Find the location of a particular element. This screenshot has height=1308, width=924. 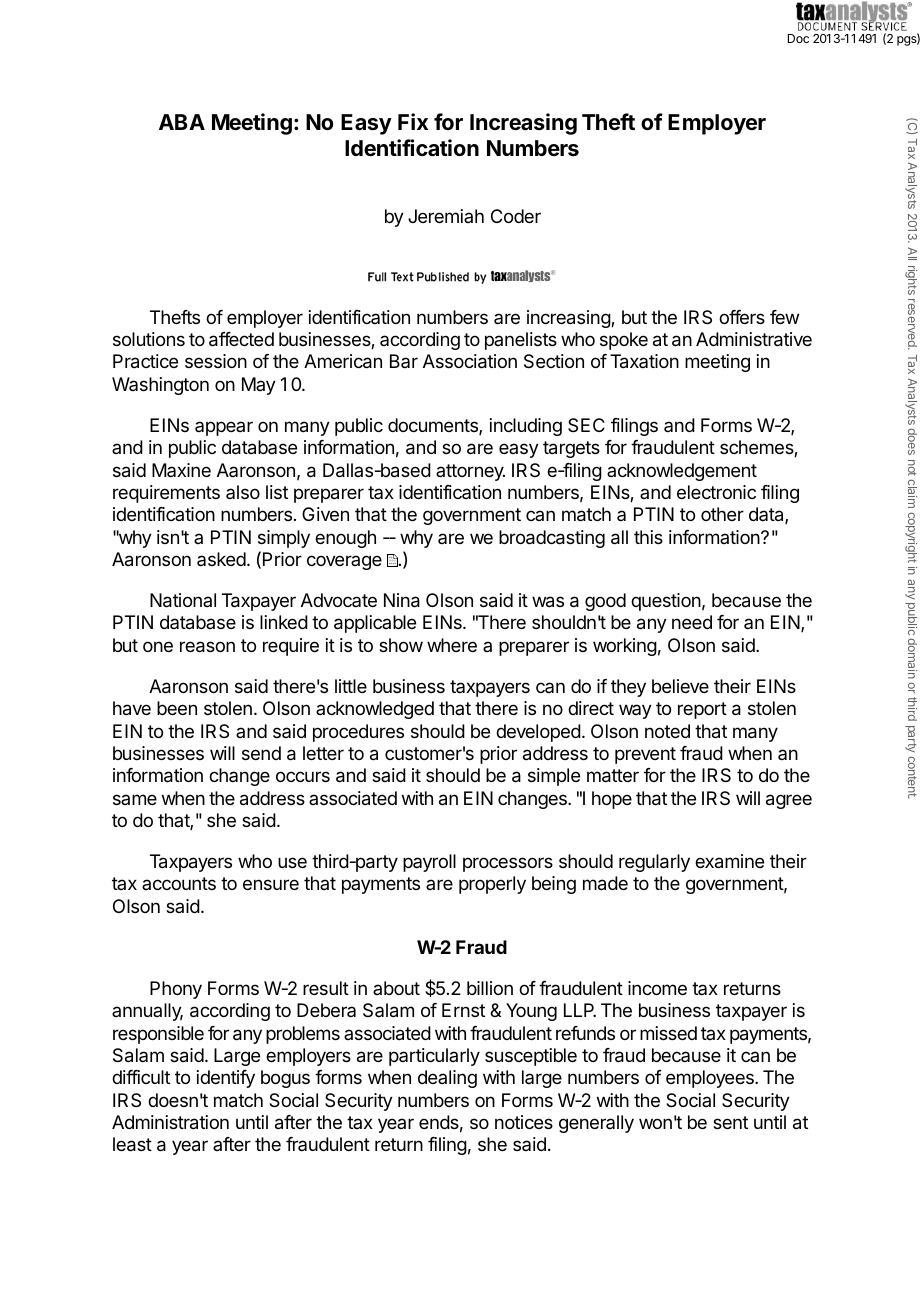

payroll is located at coordinates (429, 863).
